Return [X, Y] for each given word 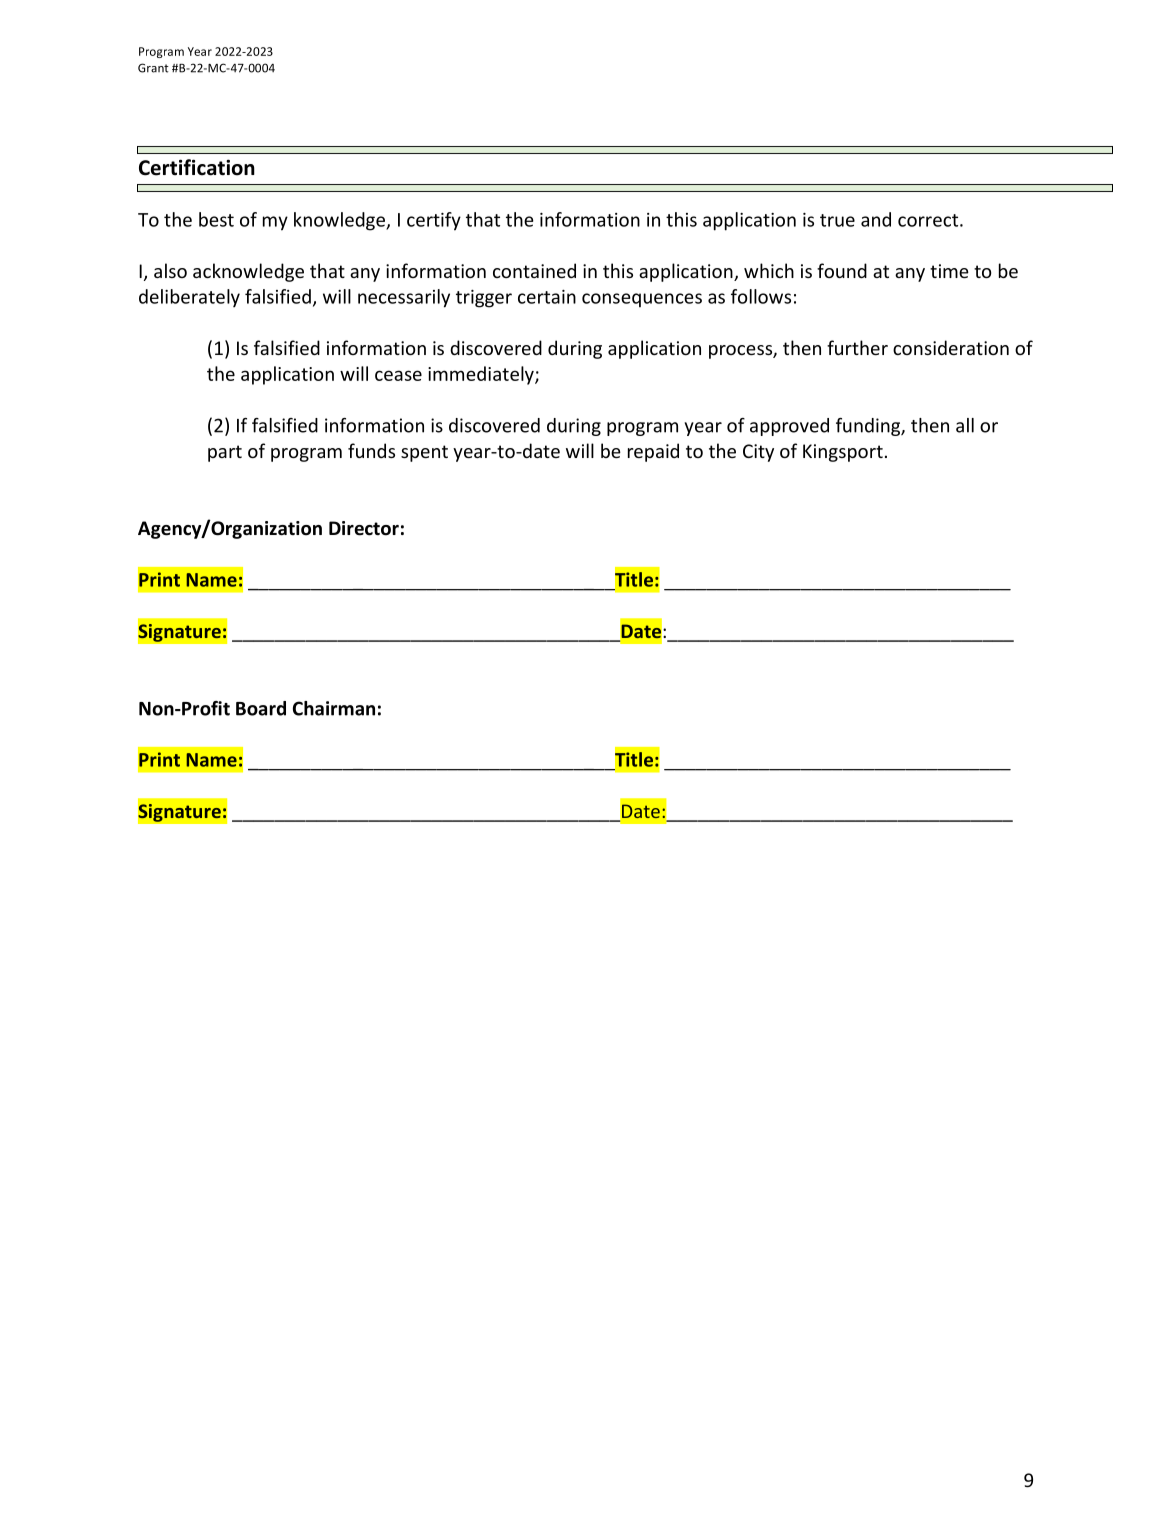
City [758, 453]
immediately [482, 375]
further [857, 347]
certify [434, 221]
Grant [153, 68]
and [876, 219]
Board [261, 708]
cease [398, 375]
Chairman [334, 708]
